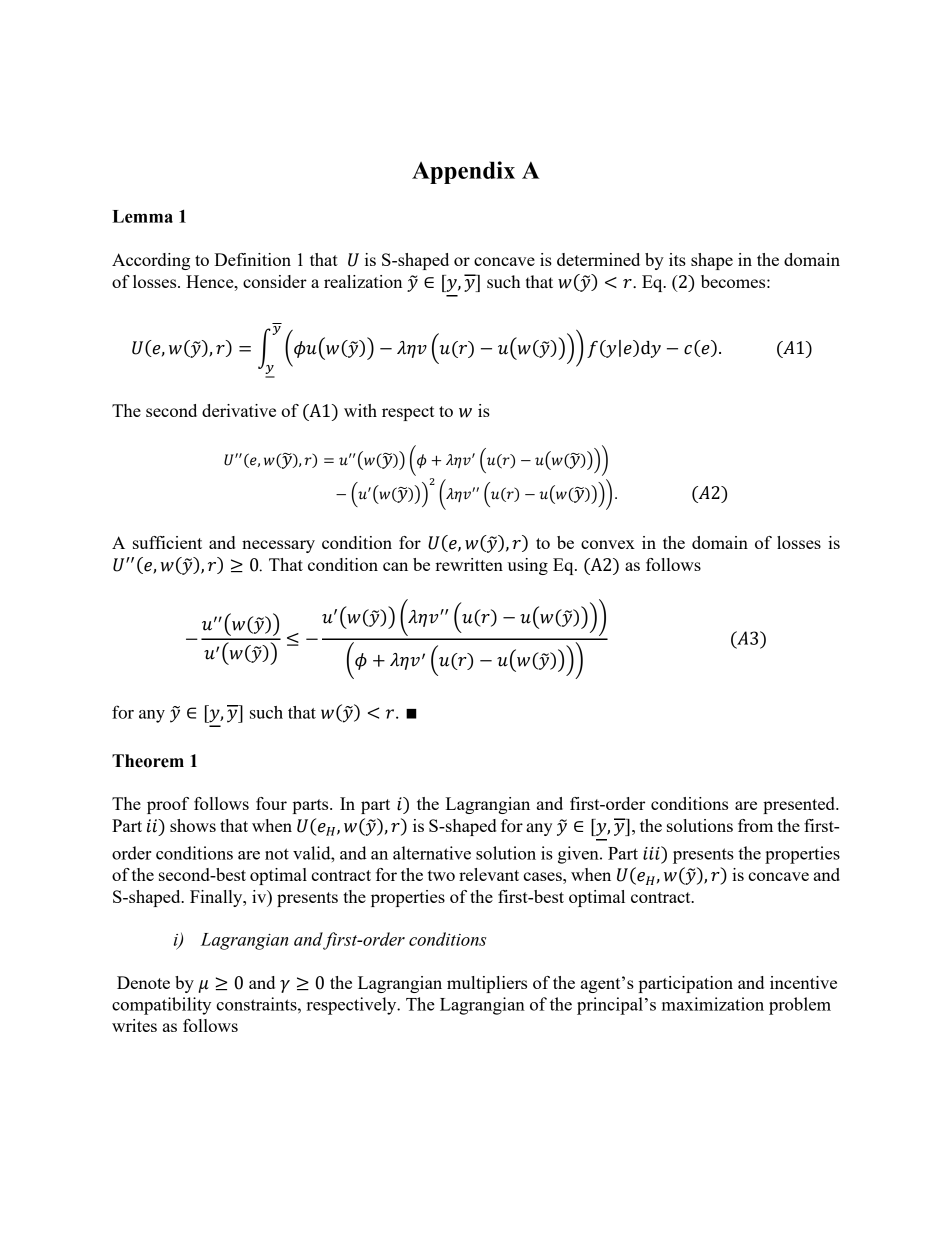  What do you see at coordinates (161, 1006) in the document?
I see `compatibility` at bounding box center [161, 1006].
